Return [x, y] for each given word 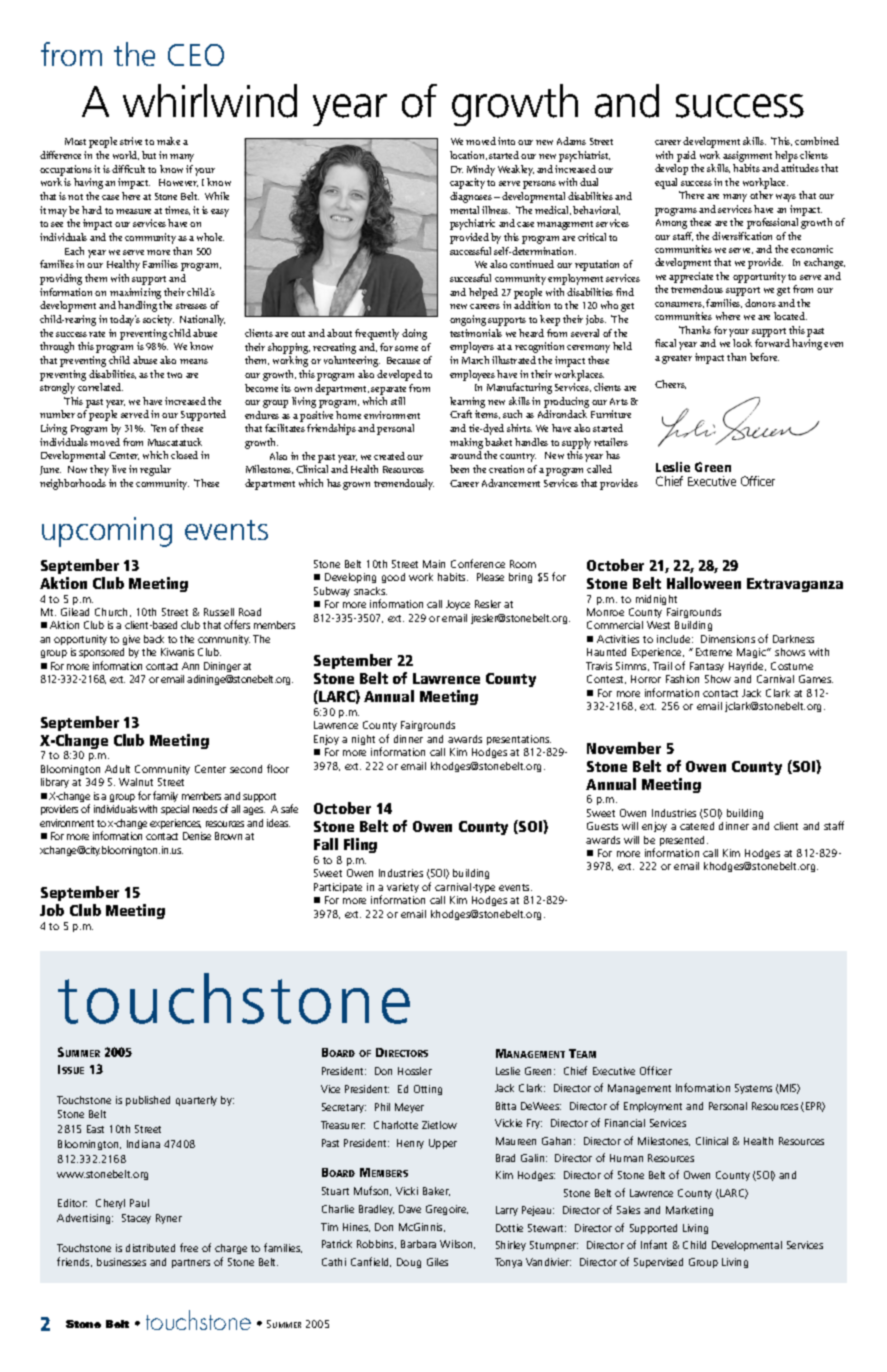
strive [131, 141]
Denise [197, 836]
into [506, 141]
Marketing [689, 1211]
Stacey [136, 1219]
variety [403, 888]
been [459, 469]
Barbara [418, 1244]
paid [686, 156]
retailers [611, 442]
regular [155, 470]
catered [697, 826]
